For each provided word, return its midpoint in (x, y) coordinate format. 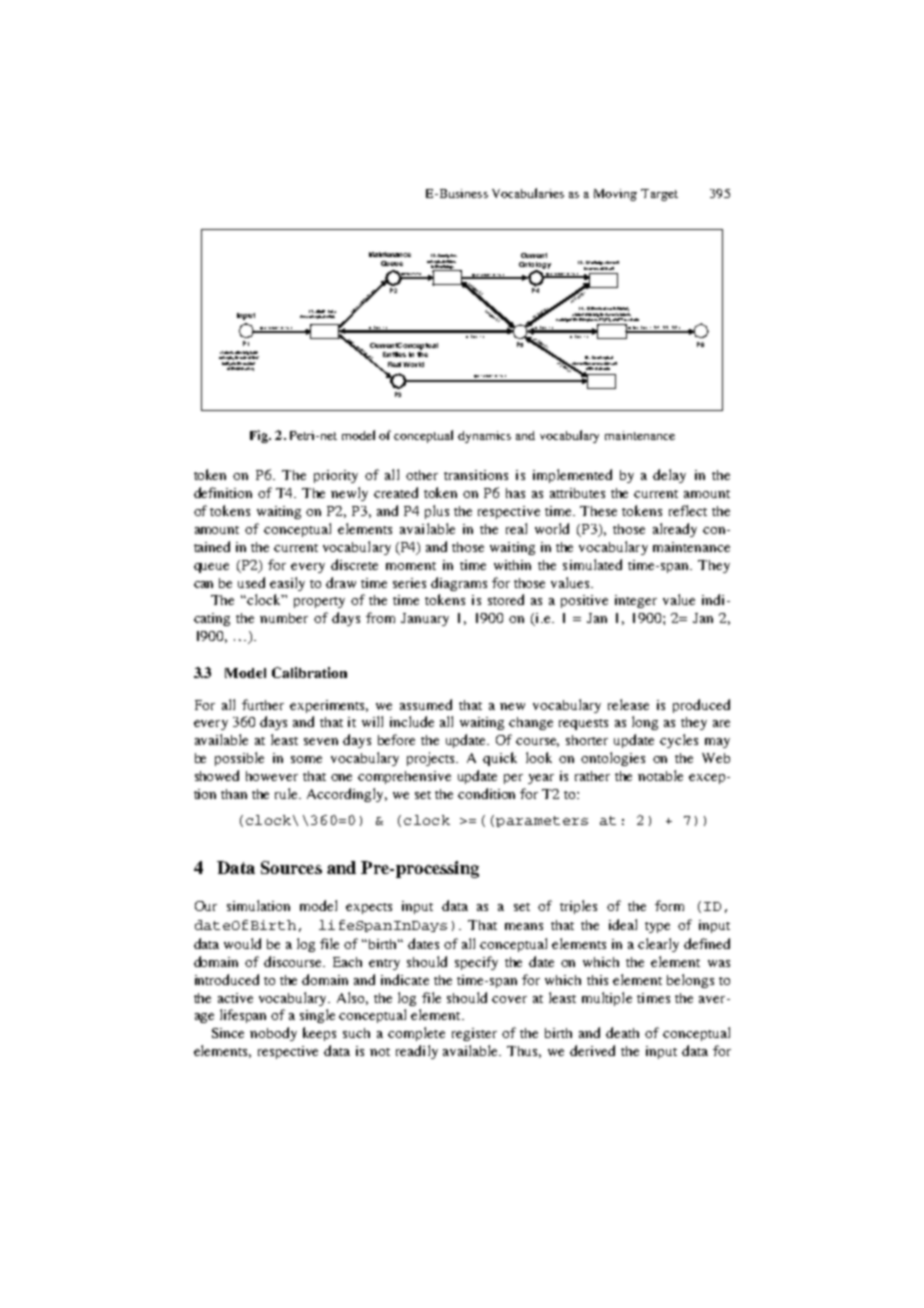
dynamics (484, 437)
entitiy (330, 316)
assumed (426, 704)
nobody (273, 1034)
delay (669, 476)
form (669, 905)
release (628, 704)
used (251, 582)
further (263, 704)
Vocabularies (528, 193)
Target (659, 195)
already (675, 530)
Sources (291, 867)
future (254, 352)
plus (437, 512)
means (524, 926)
